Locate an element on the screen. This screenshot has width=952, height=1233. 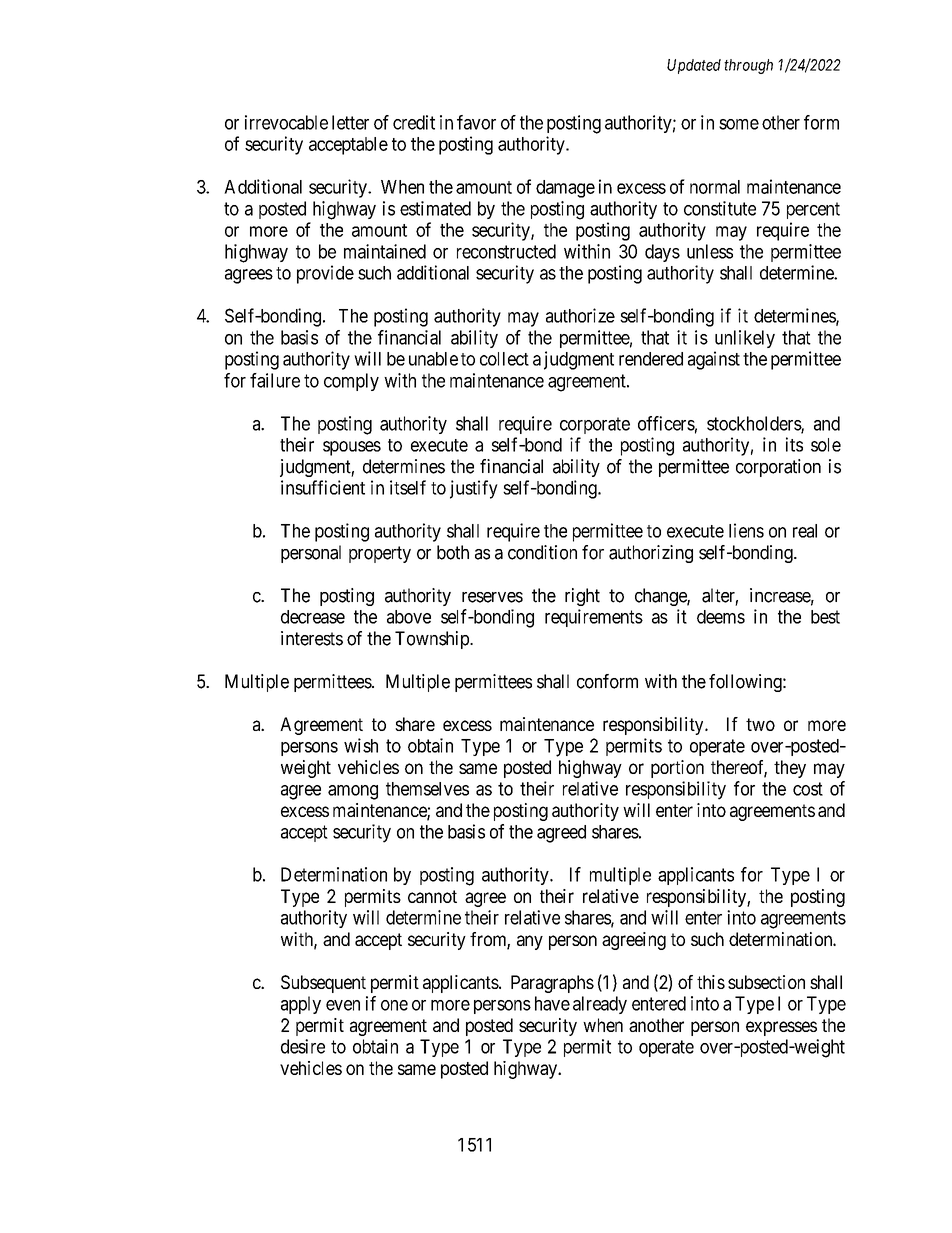
letter is located at coordinates (350, 122).
